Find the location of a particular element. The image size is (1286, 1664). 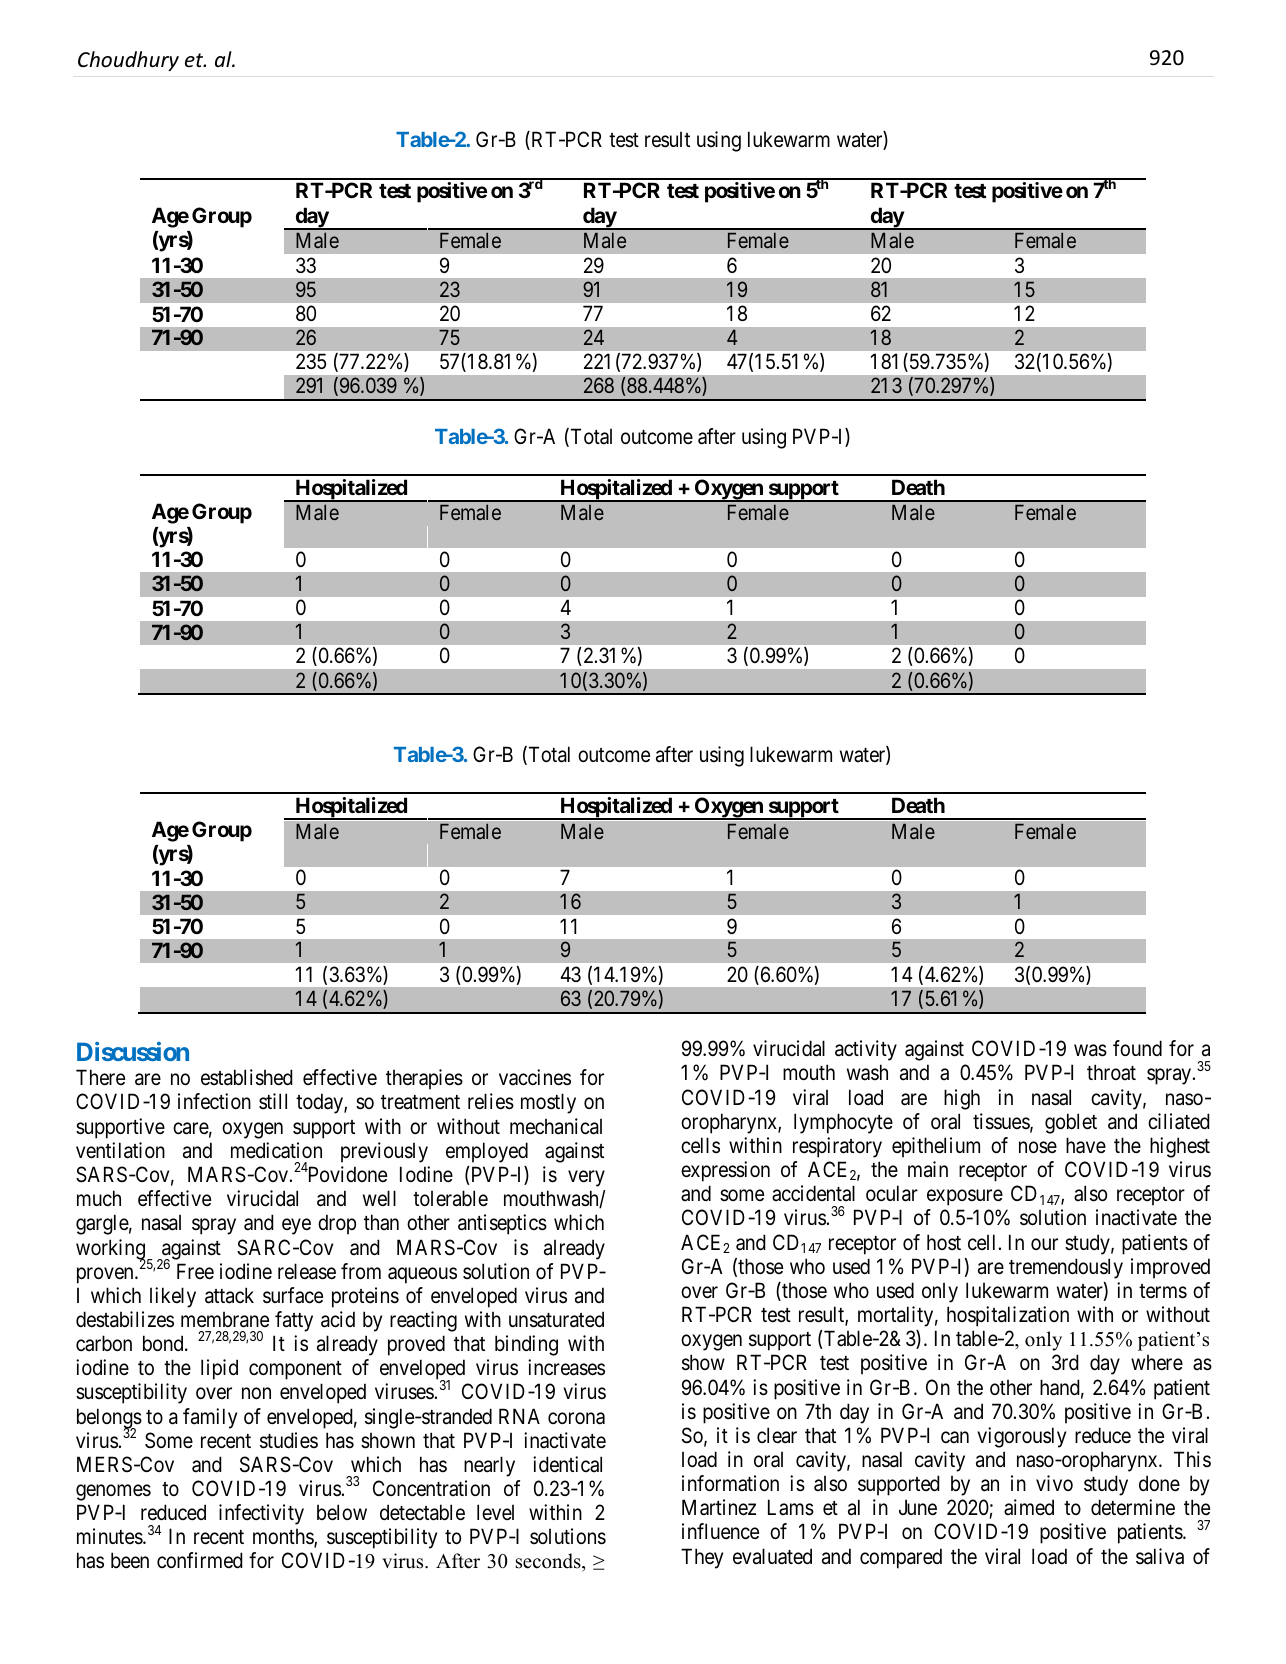

months is located at coordinates (284, 1538).
